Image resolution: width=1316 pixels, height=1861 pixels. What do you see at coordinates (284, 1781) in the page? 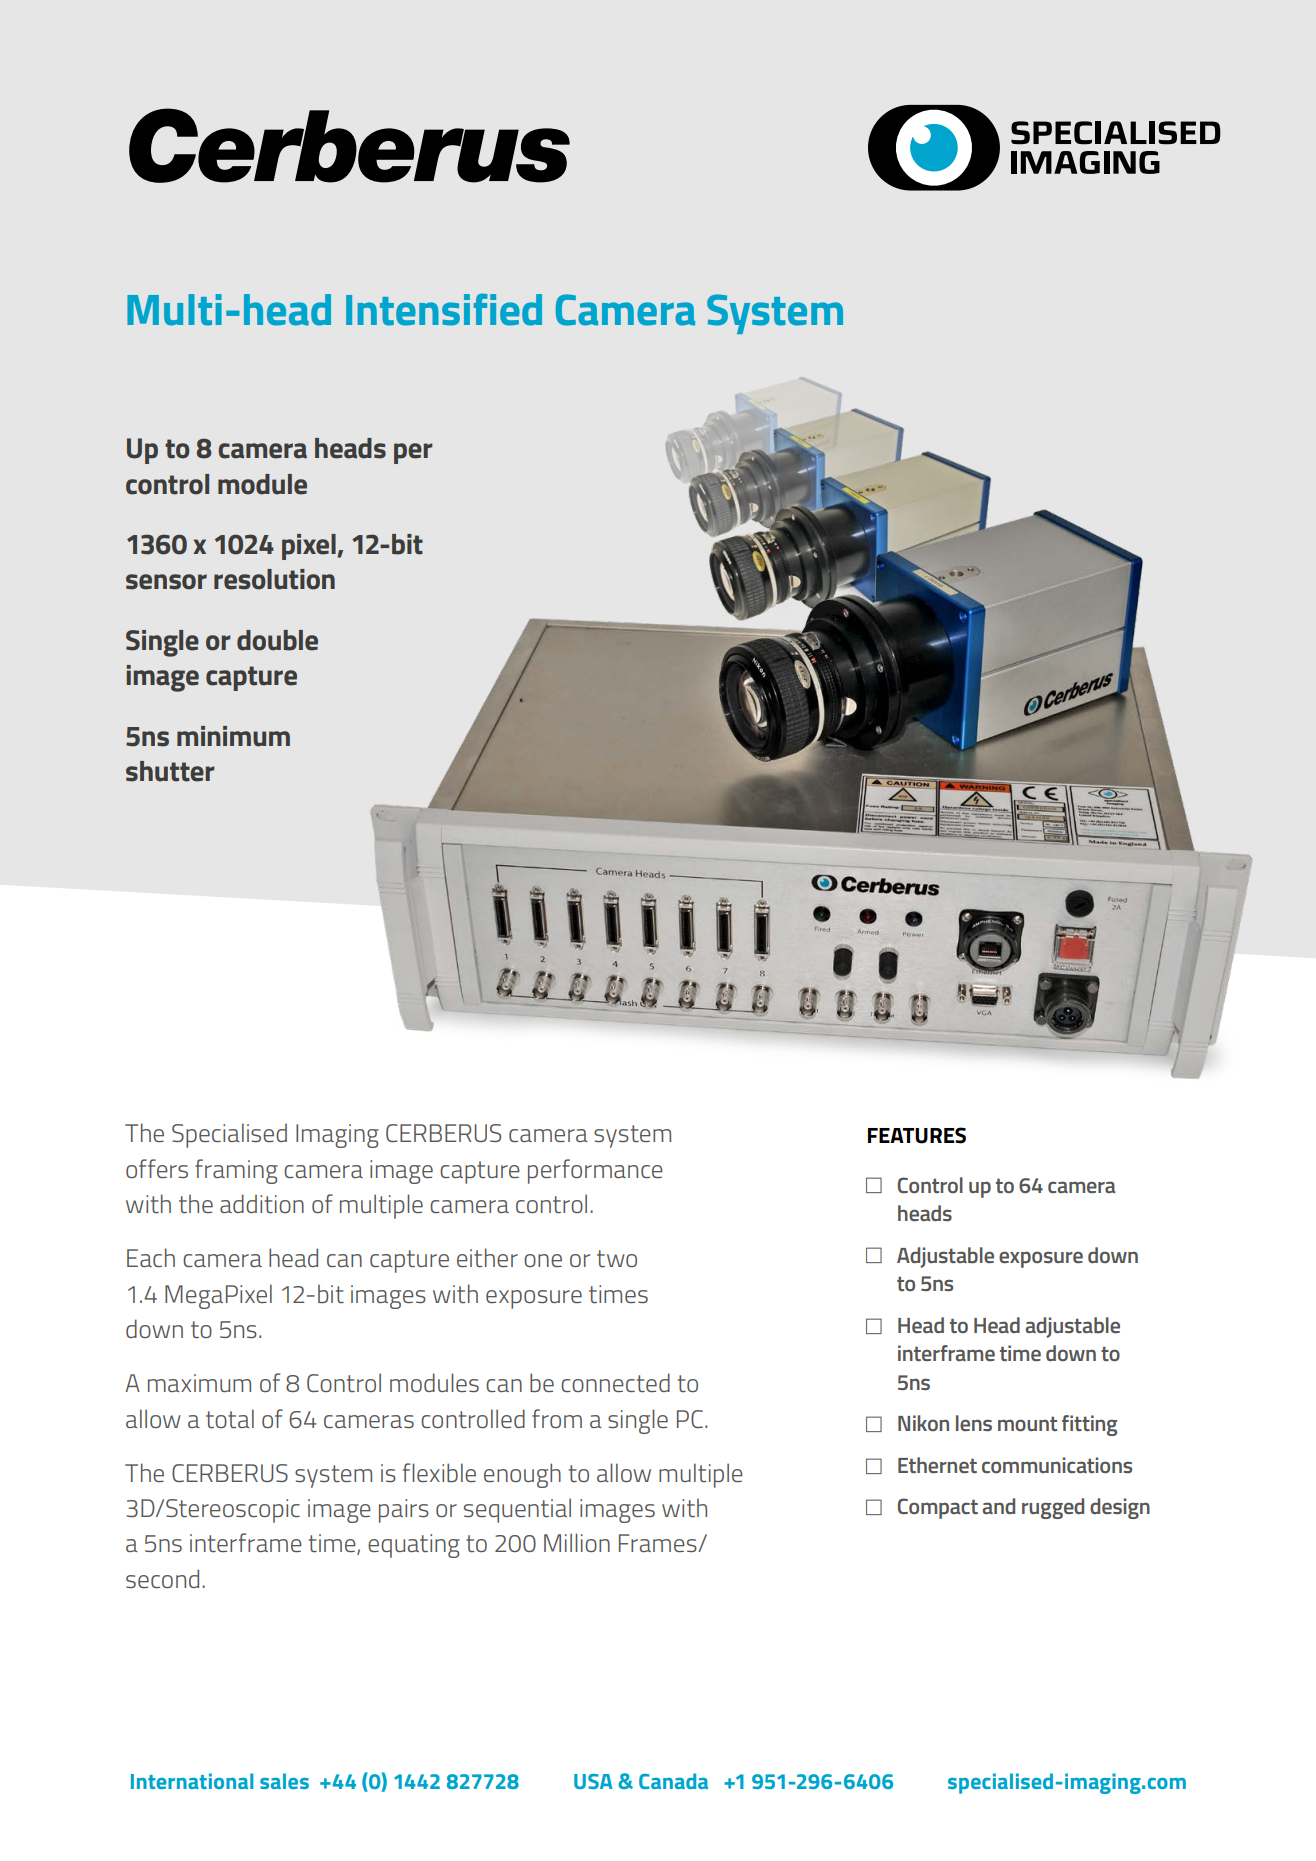
I see `sales` at bounding box center [284, 1781].
